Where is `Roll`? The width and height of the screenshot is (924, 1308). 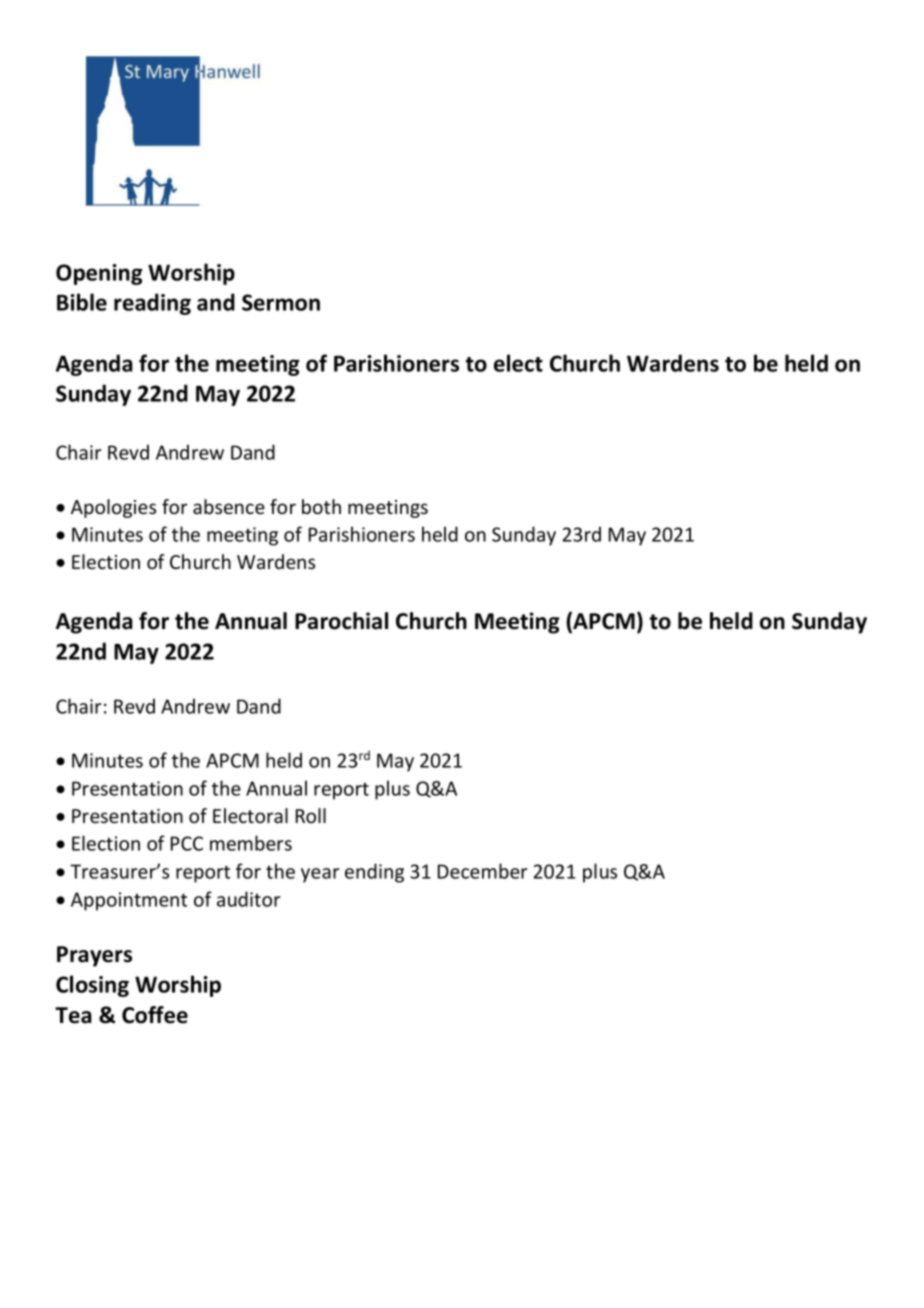 Roll is located at coordinates (311, 815).
